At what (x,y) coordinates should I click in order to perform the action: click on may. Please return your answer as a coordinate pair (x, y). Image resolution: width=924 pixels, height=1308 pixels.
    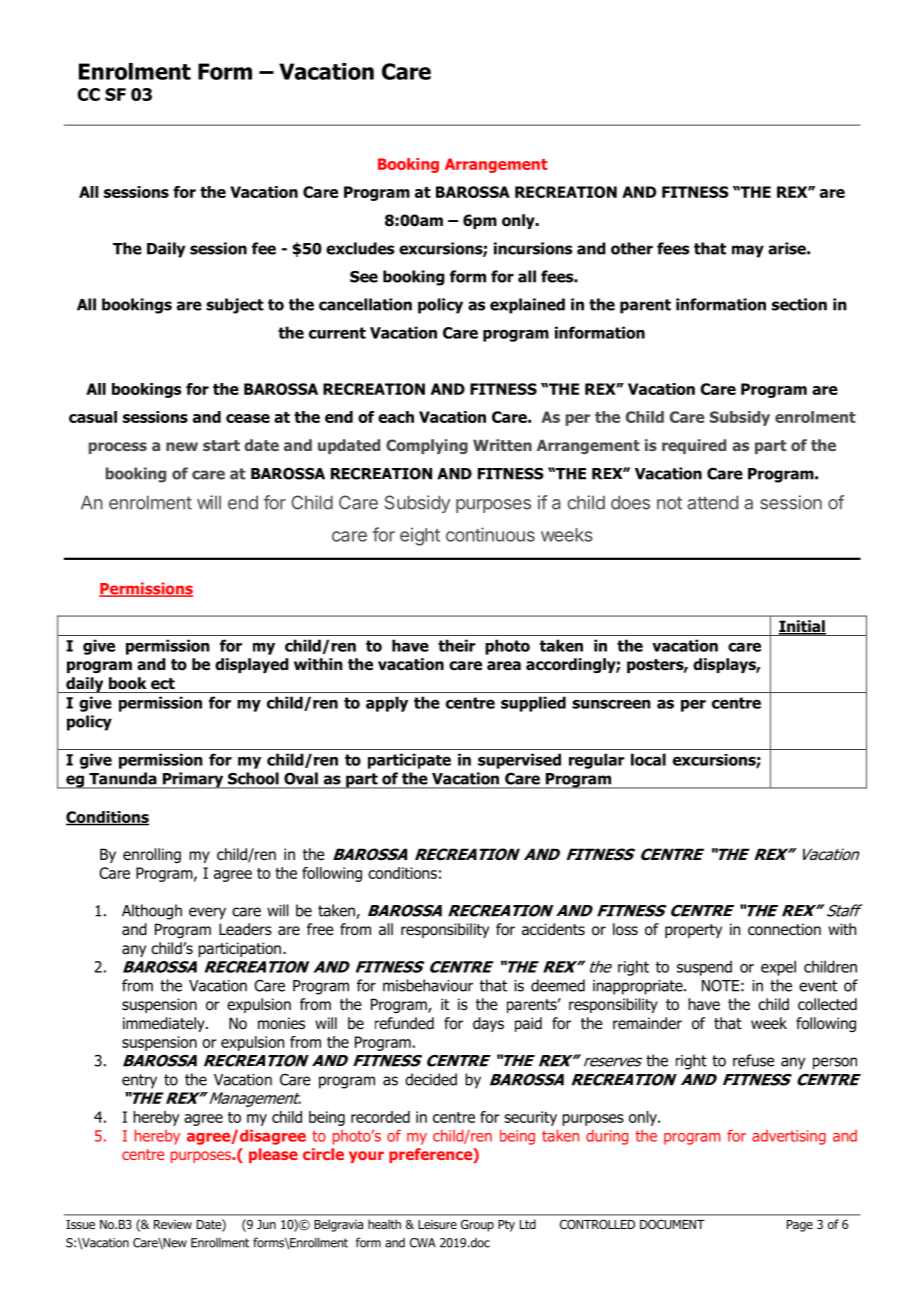
    Looking at the image, I should click on (748, 251).
